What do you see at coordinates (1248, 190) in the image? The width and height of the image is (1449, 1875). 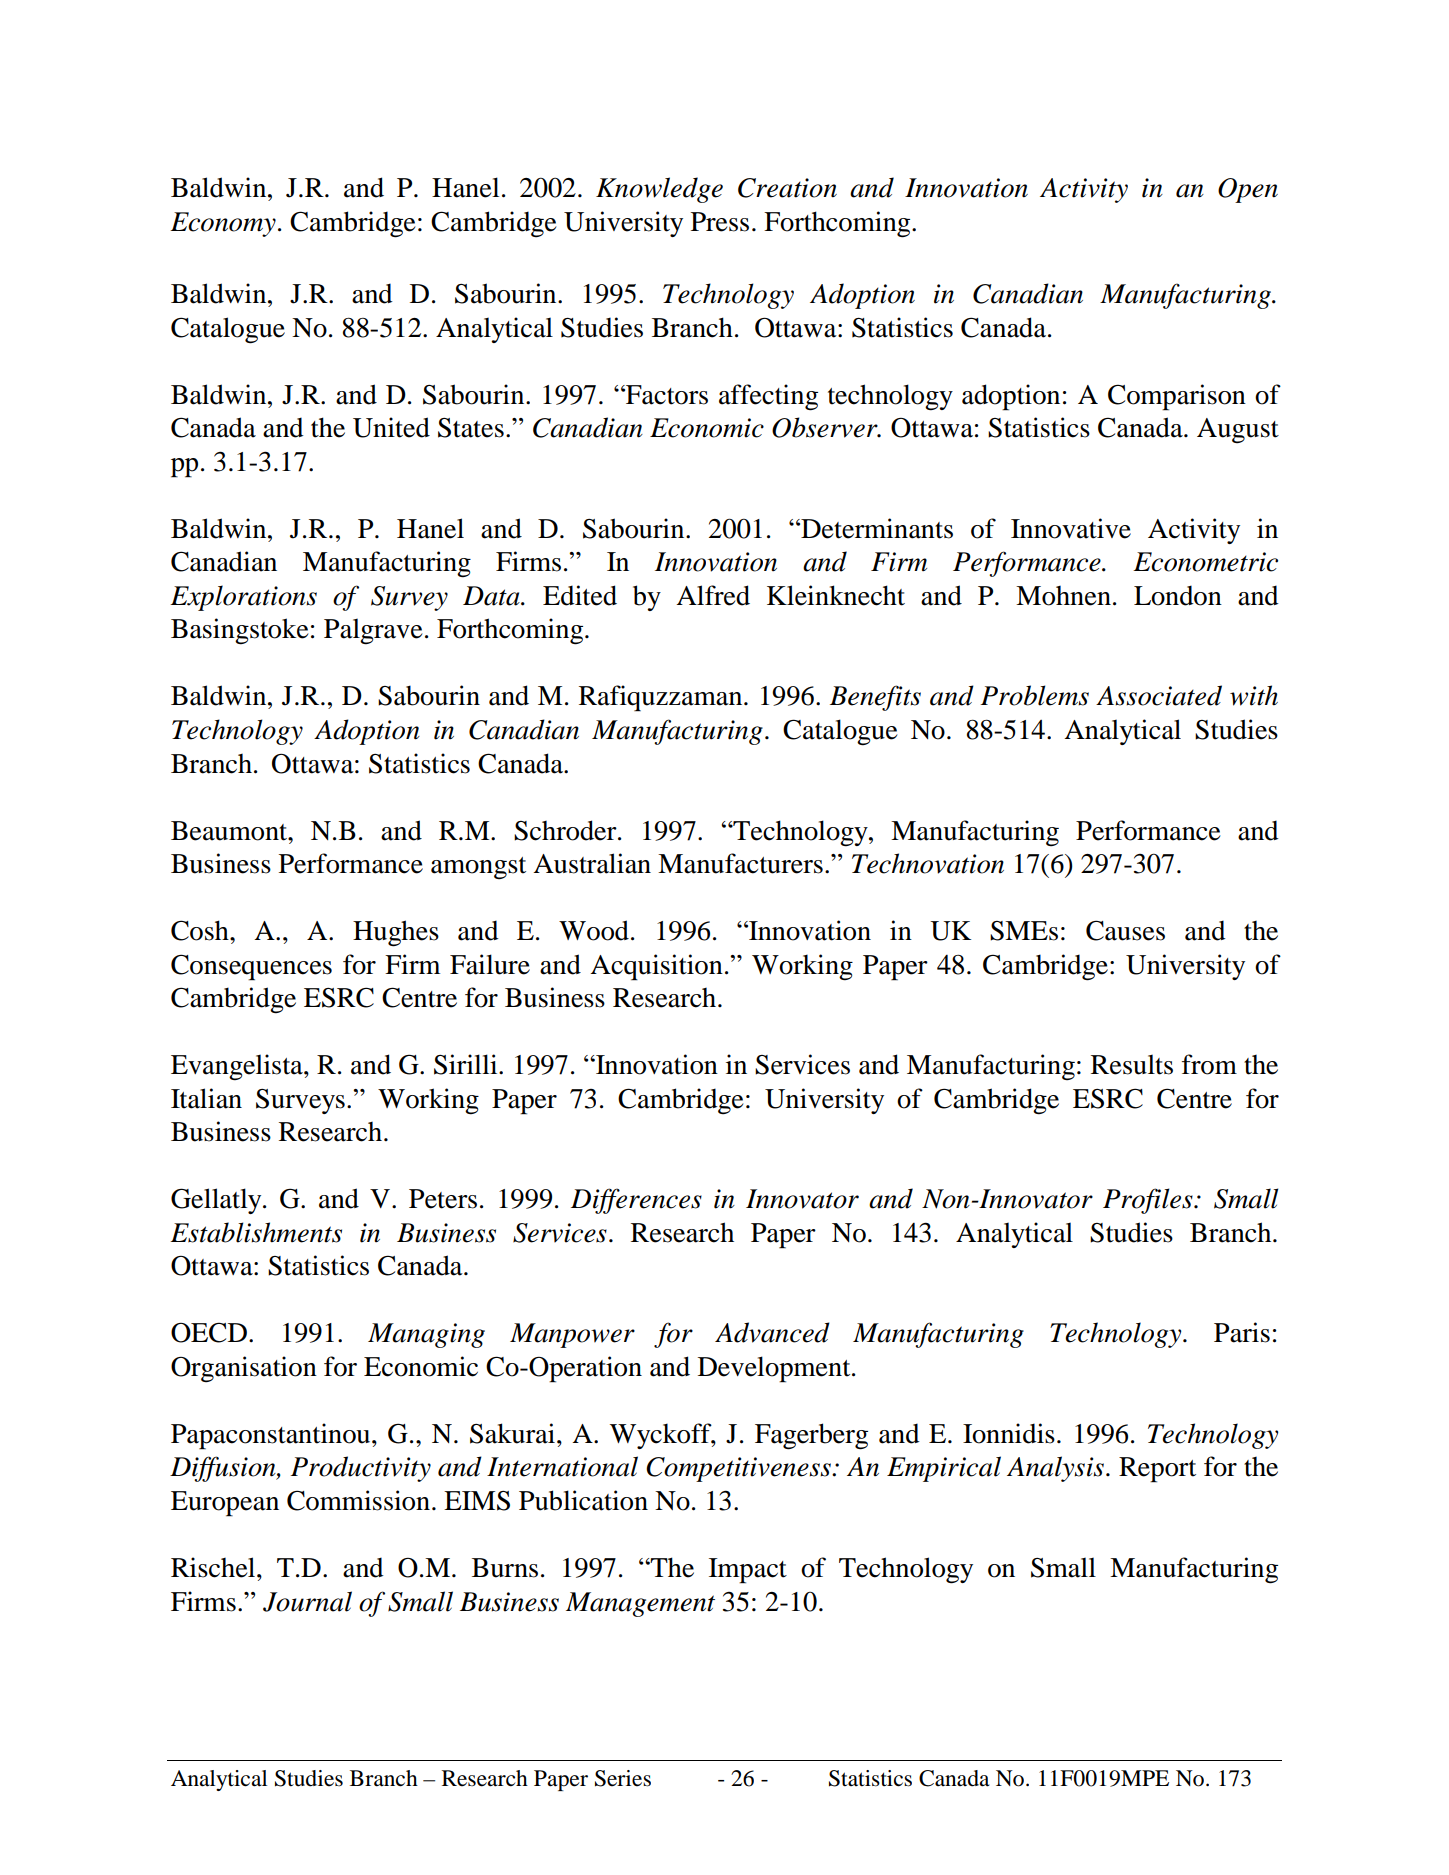 I see `Open` at bounding box center [1248, 190].
